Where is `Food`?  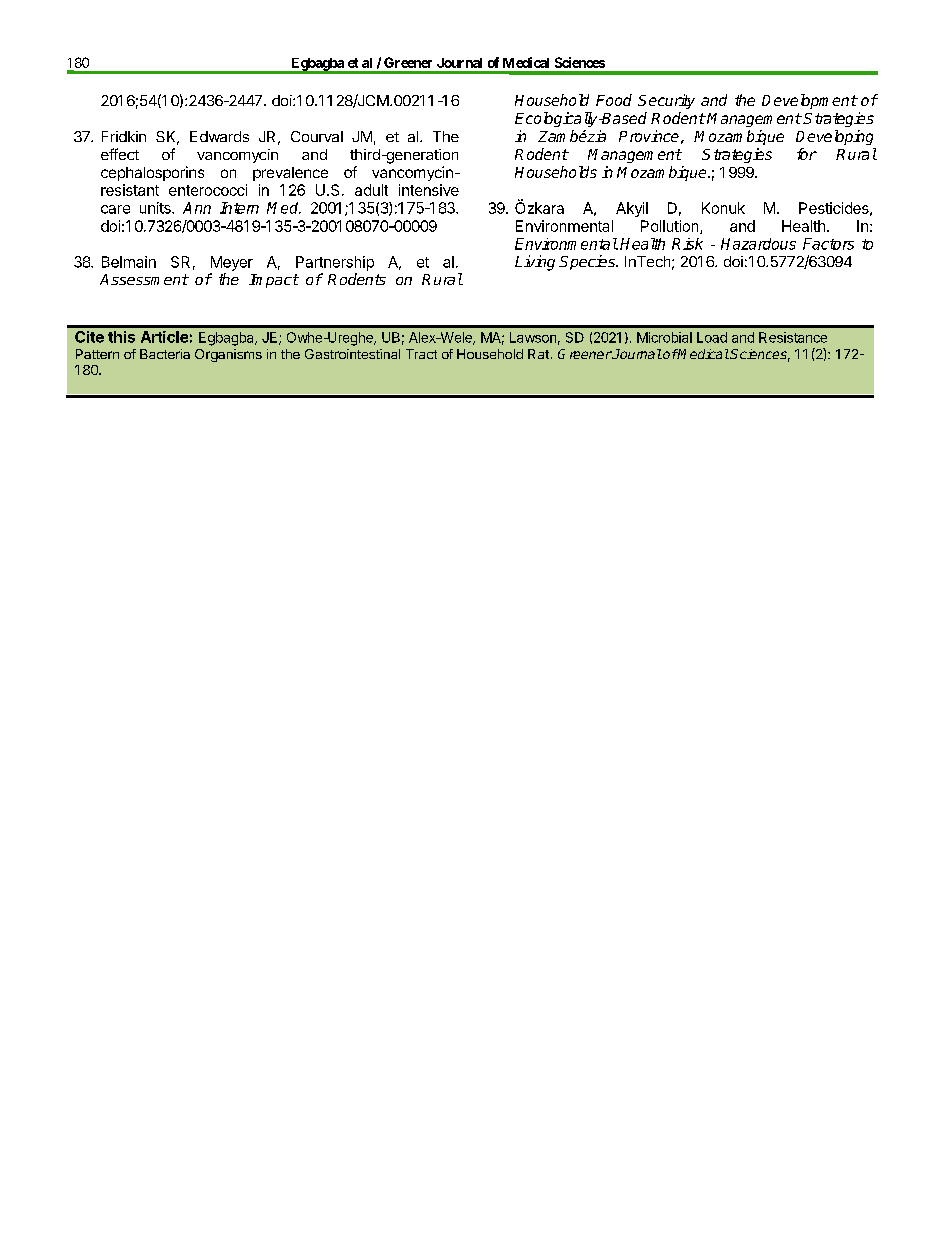
Food is located at coordinates (614, 100).
